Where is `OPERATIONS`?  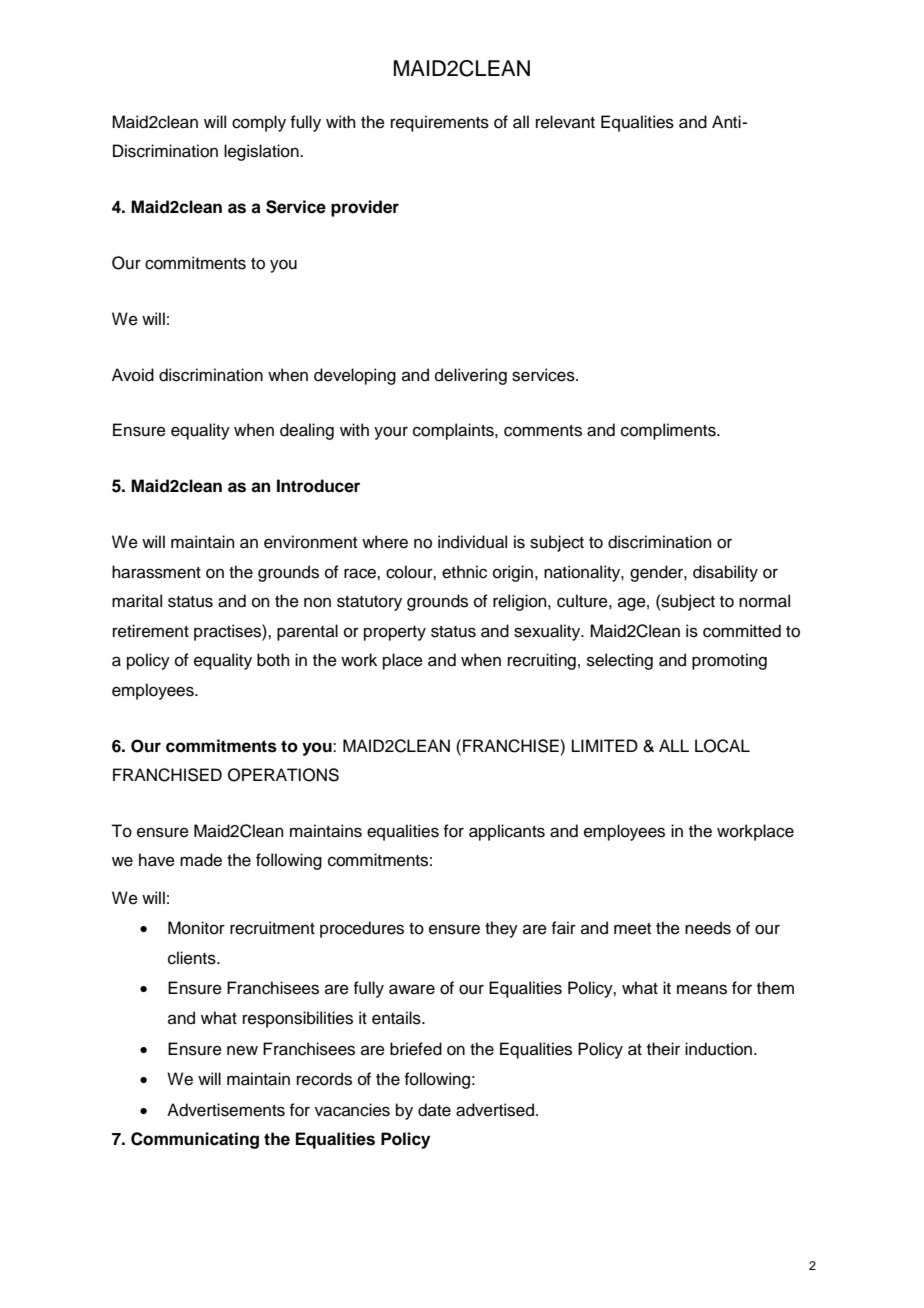
OPERATIONS is located at coordinates (283, 775).
